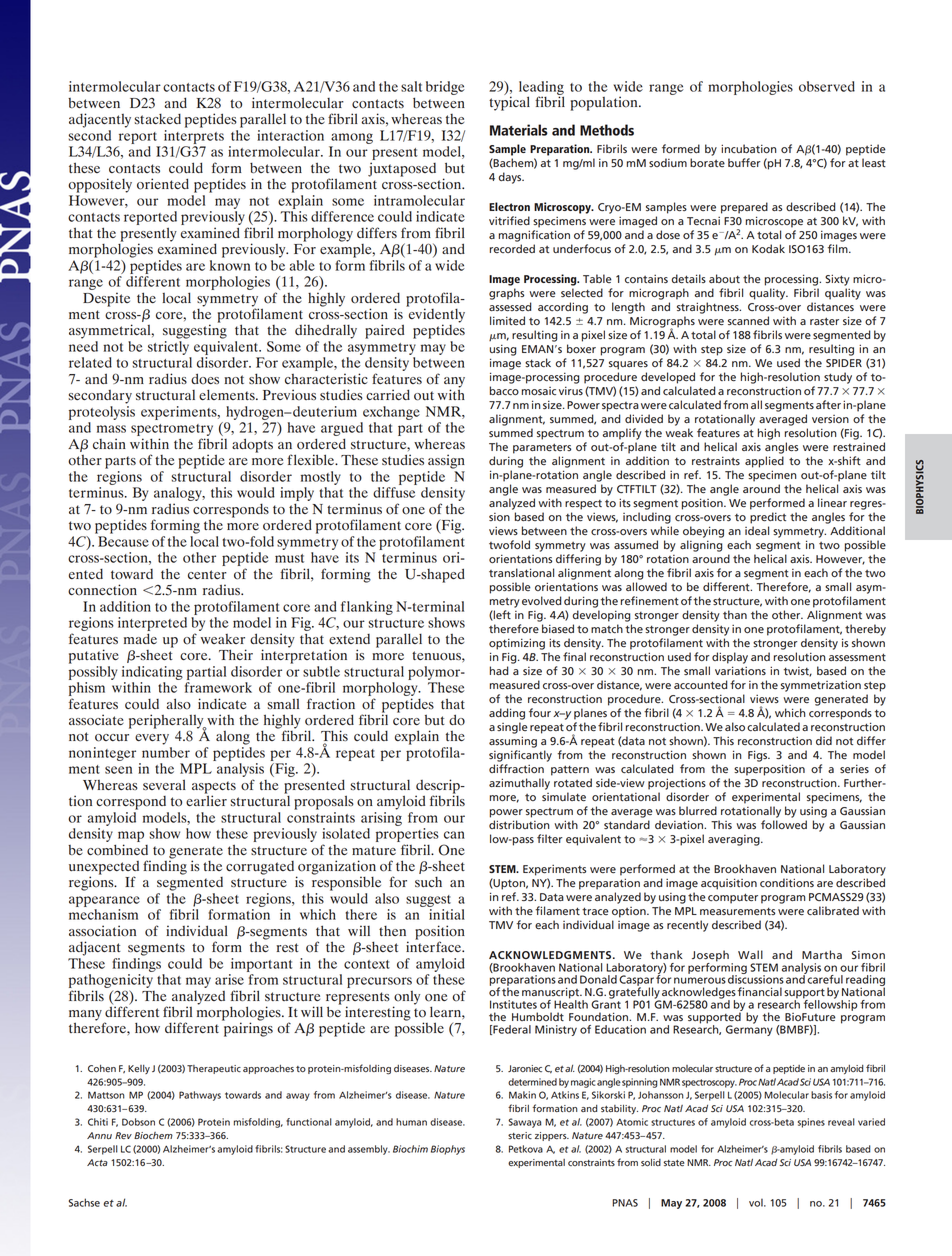 This document has height=1256, width=952. What do you see at coordinates (509, 102) in the document?
I see `typical` at bounding box center [509, 102].
